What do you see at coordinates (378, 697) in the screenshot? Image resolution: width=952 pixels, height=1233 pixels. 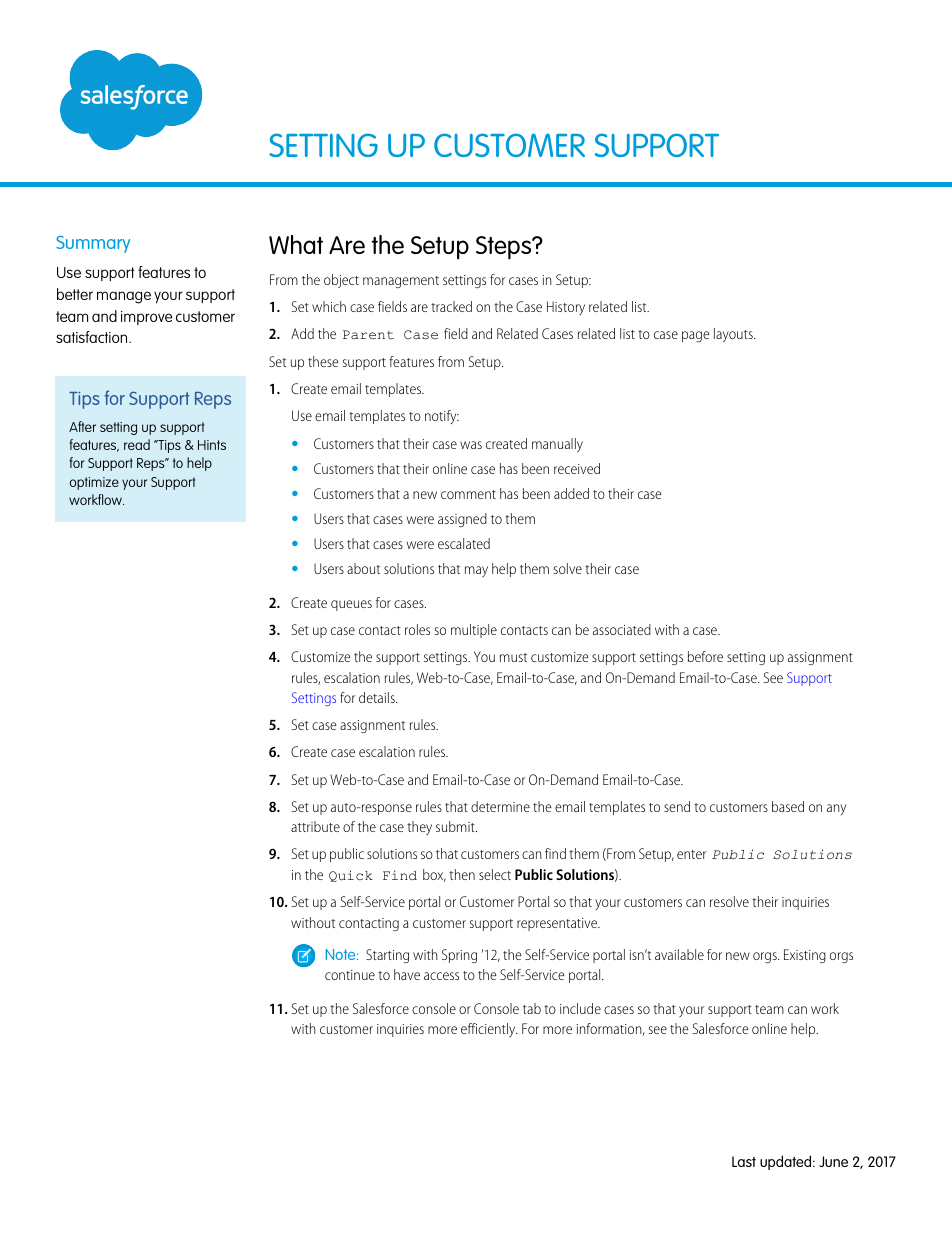 I see `details` at bounding box center [378, 697].
